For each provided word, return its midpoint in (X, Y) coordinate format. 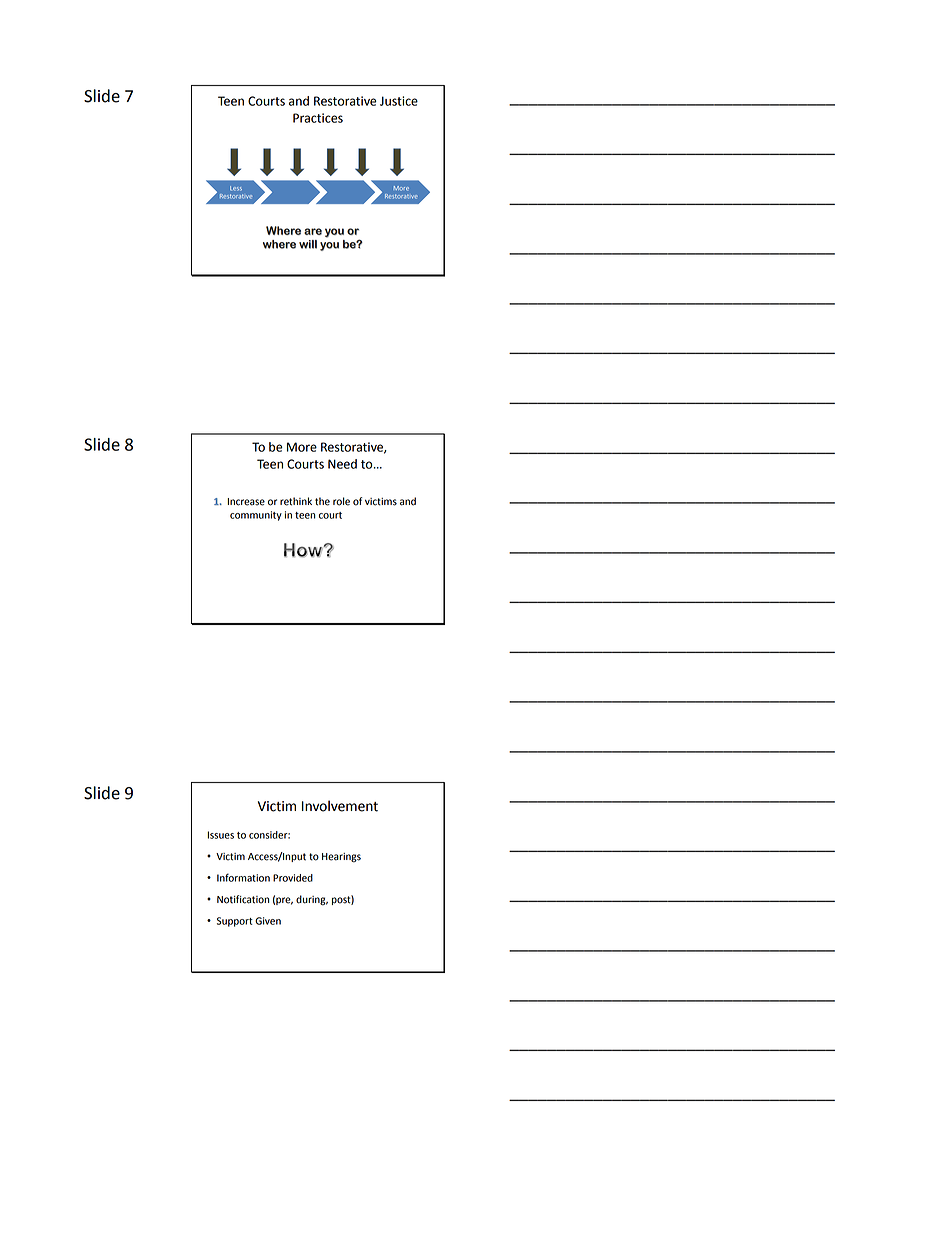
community (256, 516)
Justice (399, 101)
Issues (220, 835)
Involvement (340, 806)
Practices (318, 118)
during (312, 900)
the (322, 501)
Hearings (341, 858)
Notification (243, 899)
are (313, 231)
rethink (296, 501)
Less (236, 188)
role (341, 501)
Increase (246, 502)
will (308, 244)
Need (342, 464)
